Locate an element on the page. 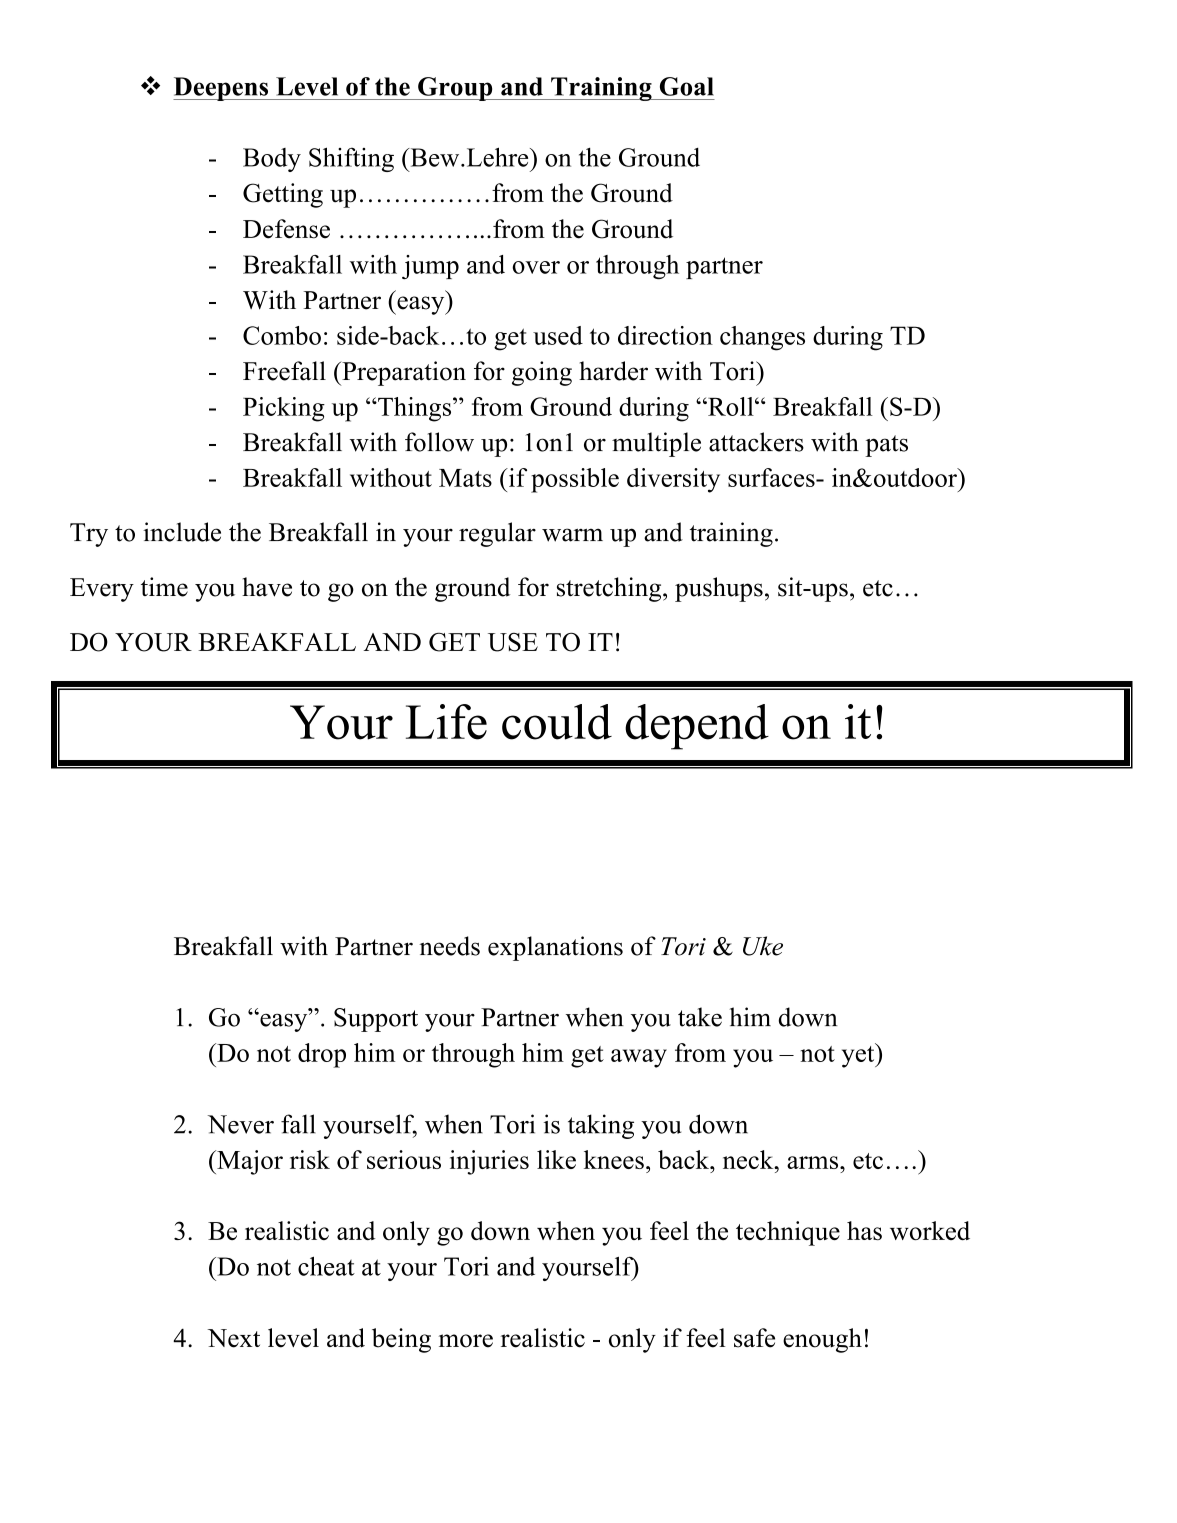  Never is located at coordinates (241, 1124).
